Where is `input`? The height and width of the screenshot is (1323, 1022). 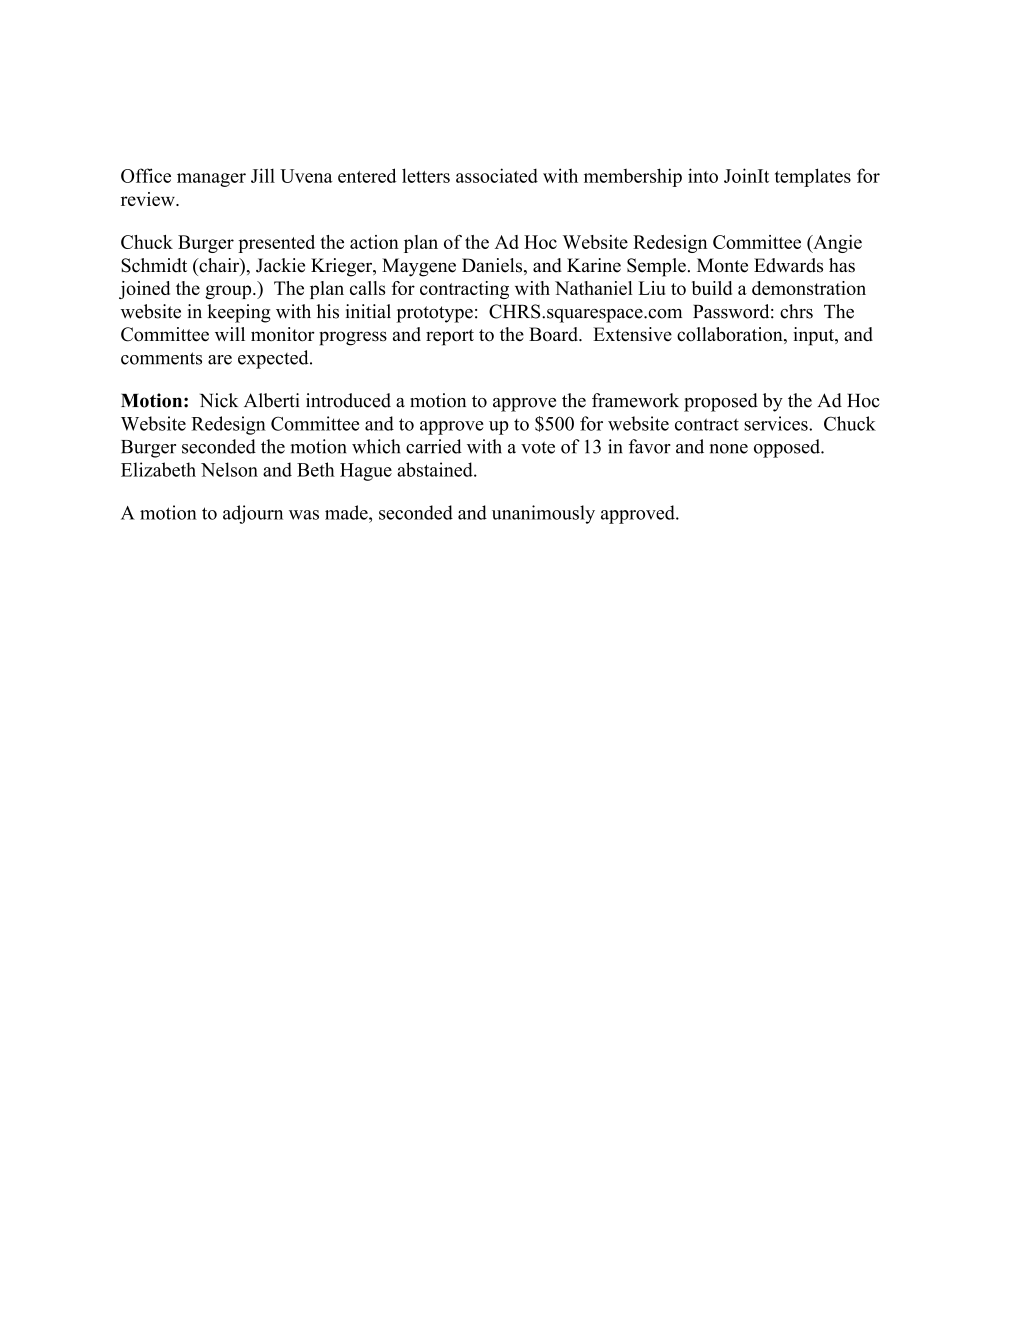
input is located at coordinates (814, 336).
